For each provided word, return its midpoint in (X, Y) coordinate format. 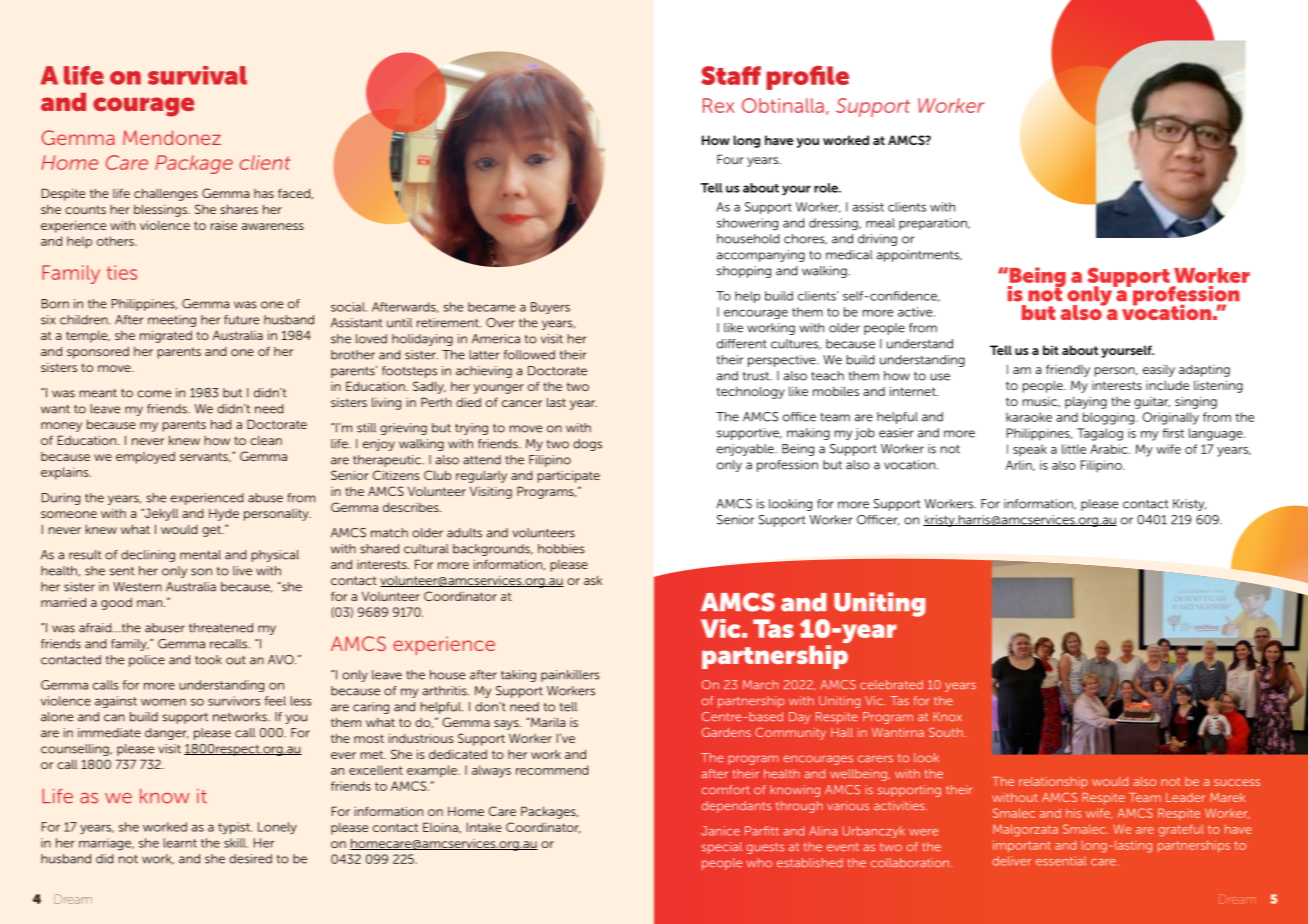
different (742, 344)
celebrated (891, 685)
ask (593, 580)
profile (808, 78)
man (149, 603)
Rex (718, 105)
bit (1051, 350)
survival (197, 75)
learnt (180, 843)
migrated (166, 336)
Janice (720, 831)
